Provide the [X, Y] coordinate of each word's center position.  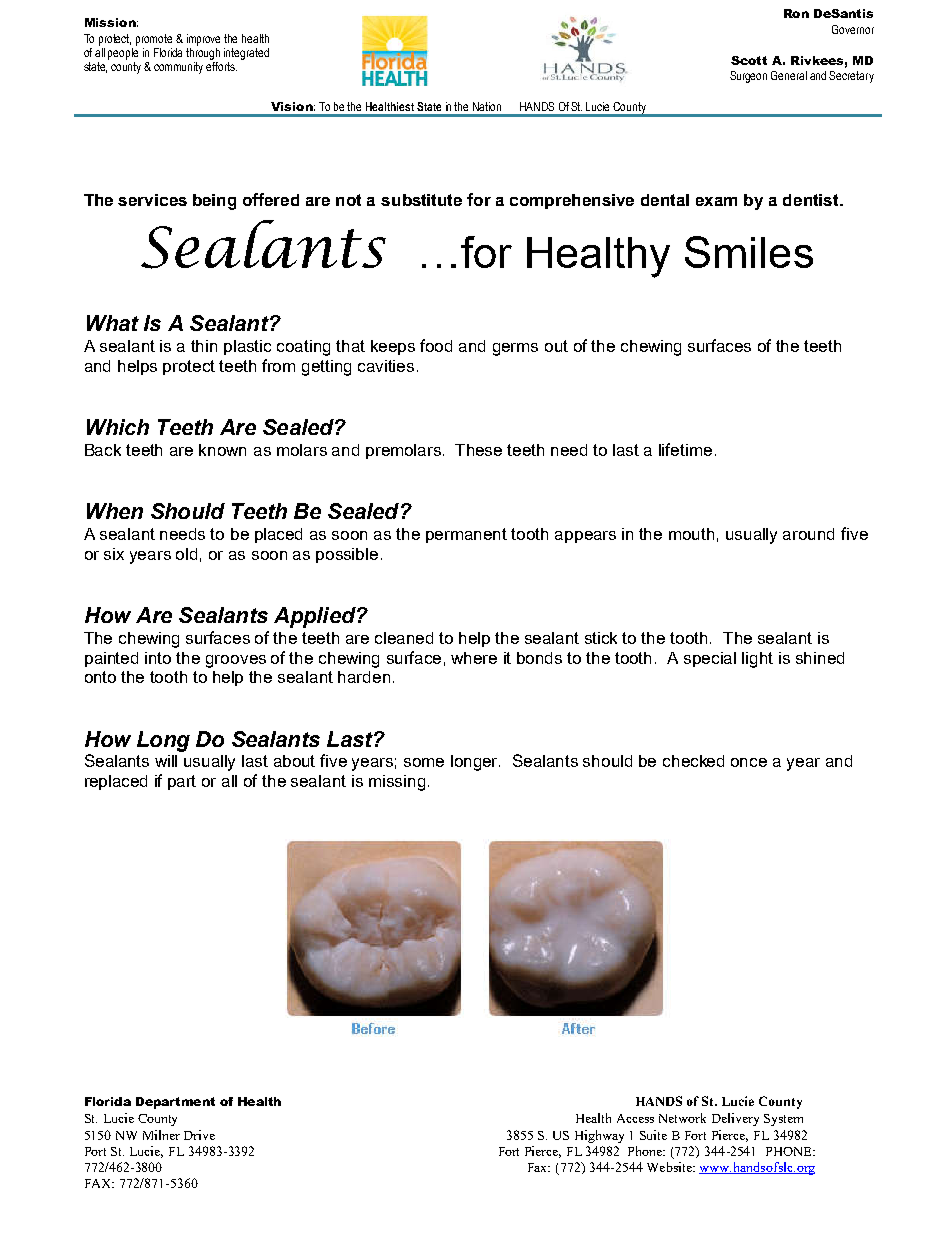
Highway [599, 1136]
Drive [199, 1135]
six [114, 554]
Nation [487, 106]
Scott [749, 60]
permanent [466, 535]
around [808, 534]
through [203, 52]
